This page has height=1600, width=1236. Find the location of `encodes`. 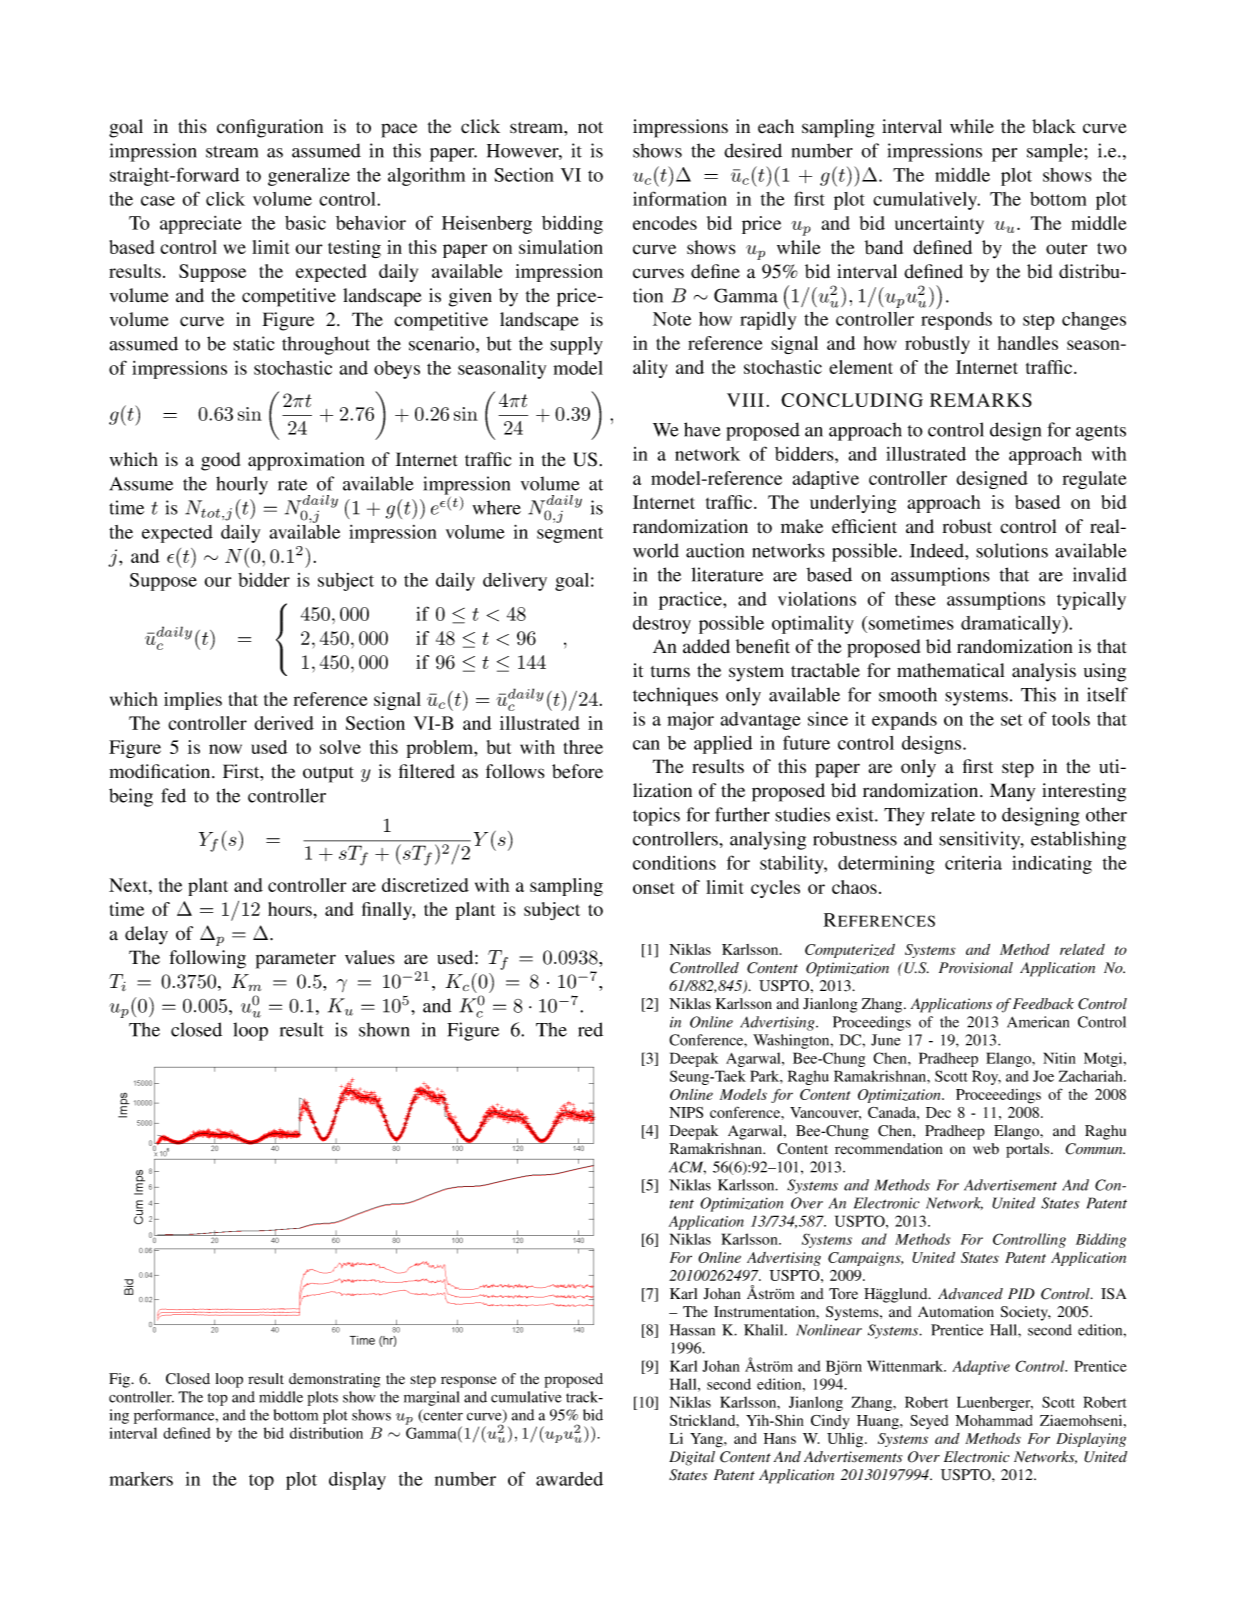

encodes is located at coordinates (665, 223).
